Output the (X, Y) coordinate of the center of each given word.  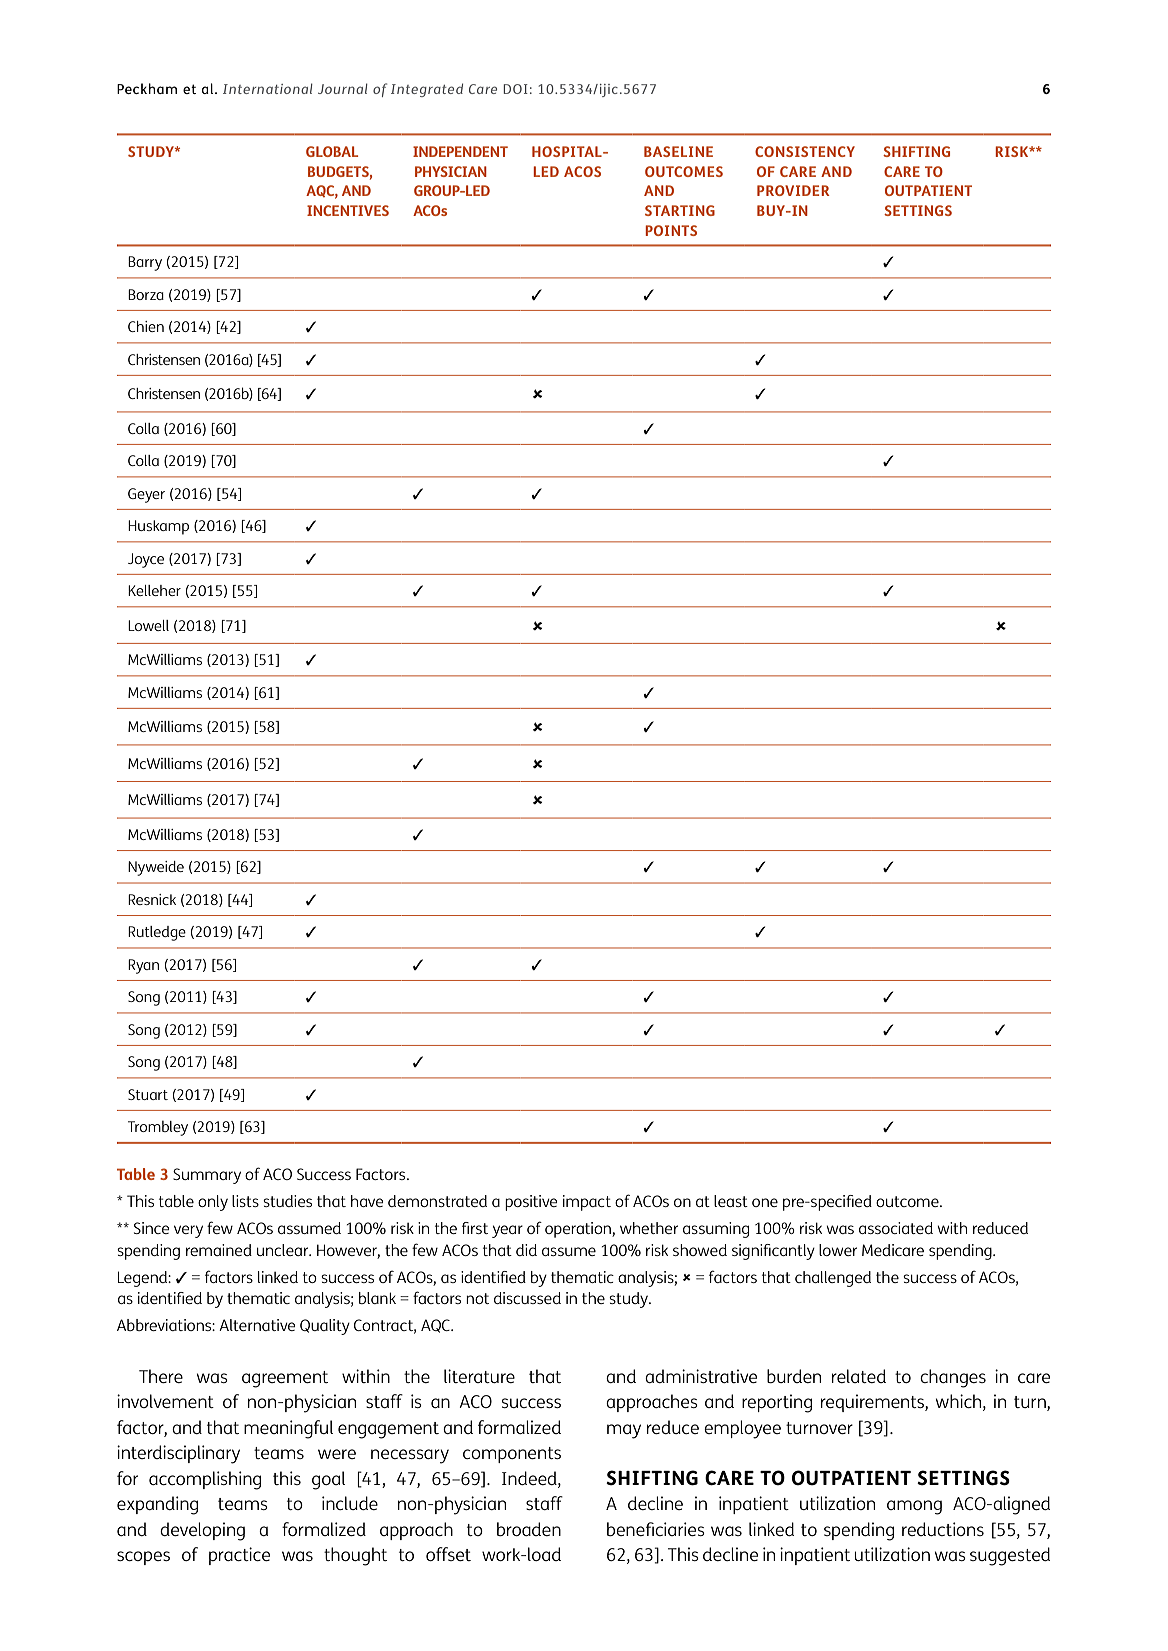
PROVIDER (793, 190)
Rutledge (157, 933)
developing (202, 1531)
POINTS (671, 230)
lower (838, 1250)
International (268, 88)
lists (245, 1201)
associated (896, 1228)
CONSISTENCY (805, 151)
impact (587, 1203)
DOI (515, 89)
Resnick (152, 899)
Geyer (146, 495)
